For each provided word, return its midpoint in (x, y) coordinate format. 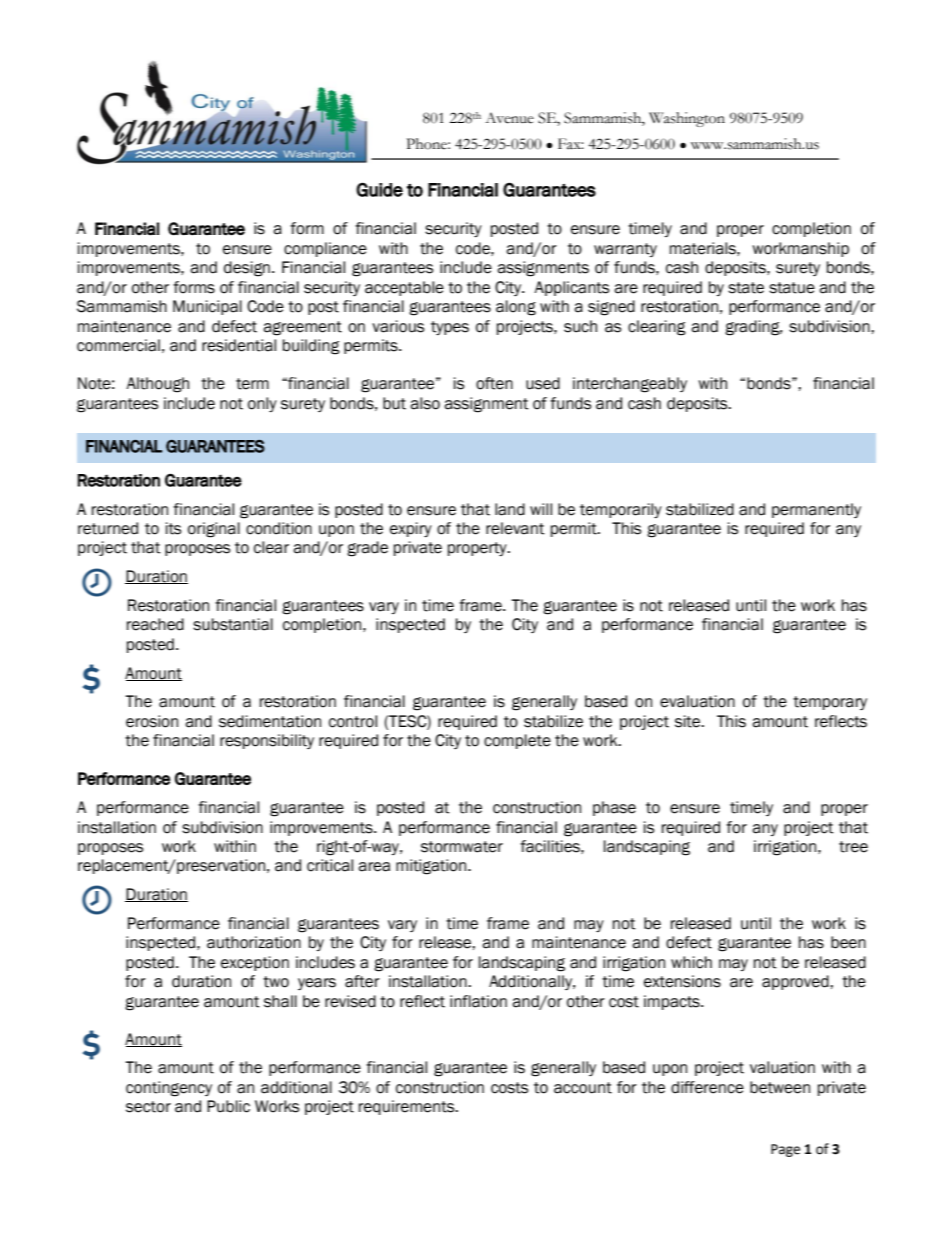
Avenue (509, 118)
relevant (515, 528)
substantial (233, 624)
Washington (687, 119)
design (247, 269)
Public (228, 1106)
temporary (830, 703)
